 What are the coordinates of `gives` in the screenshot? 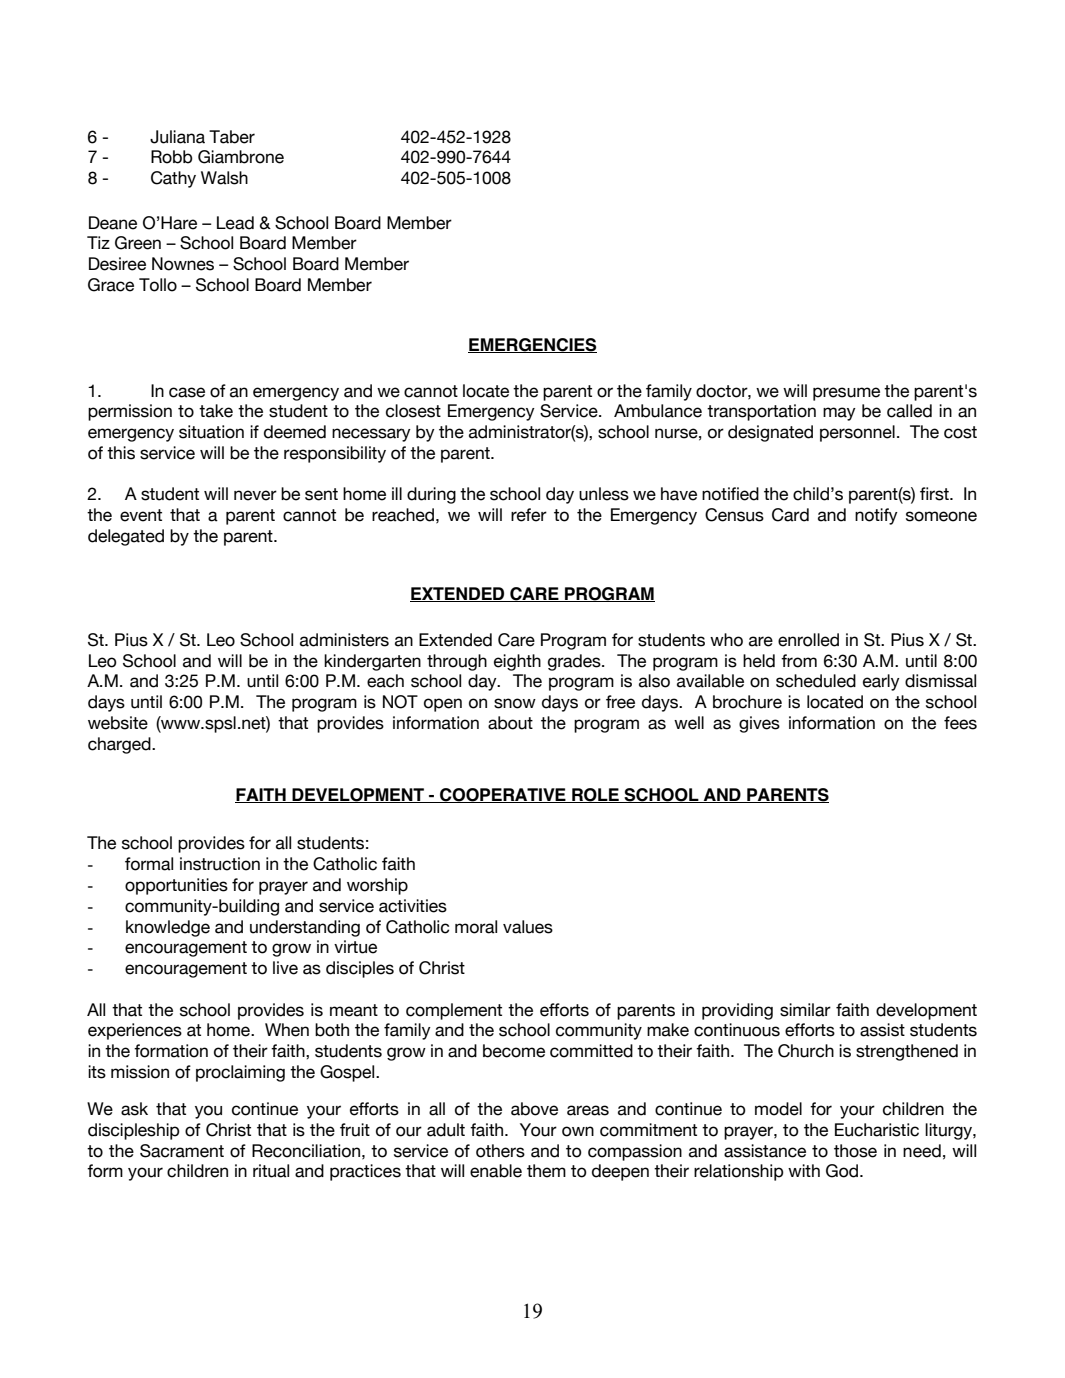 It's located at (759, 724).
